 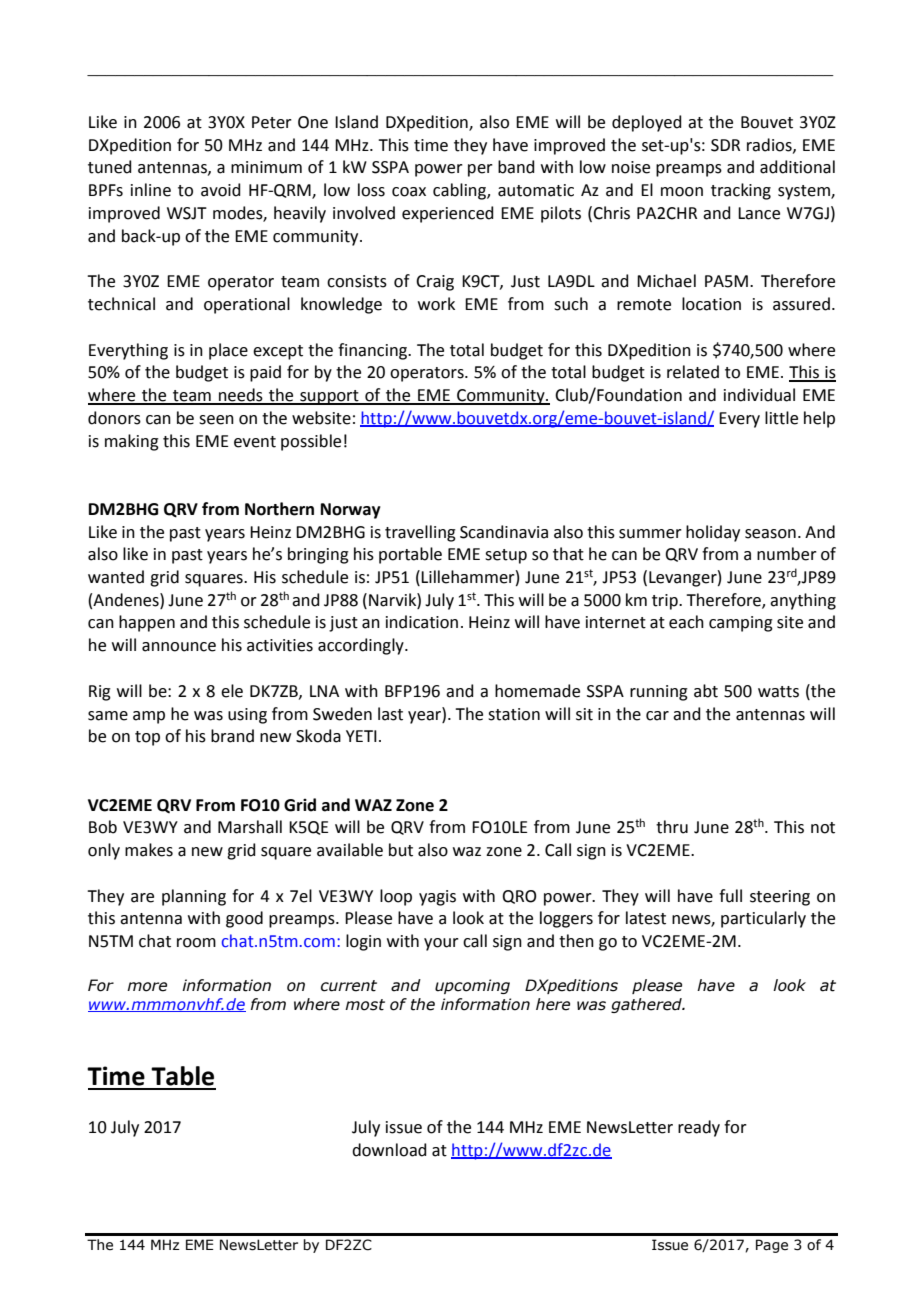 What do you see at coordinates (730, 896) in the document?
I see `full` at bounding box center [730, 896].
